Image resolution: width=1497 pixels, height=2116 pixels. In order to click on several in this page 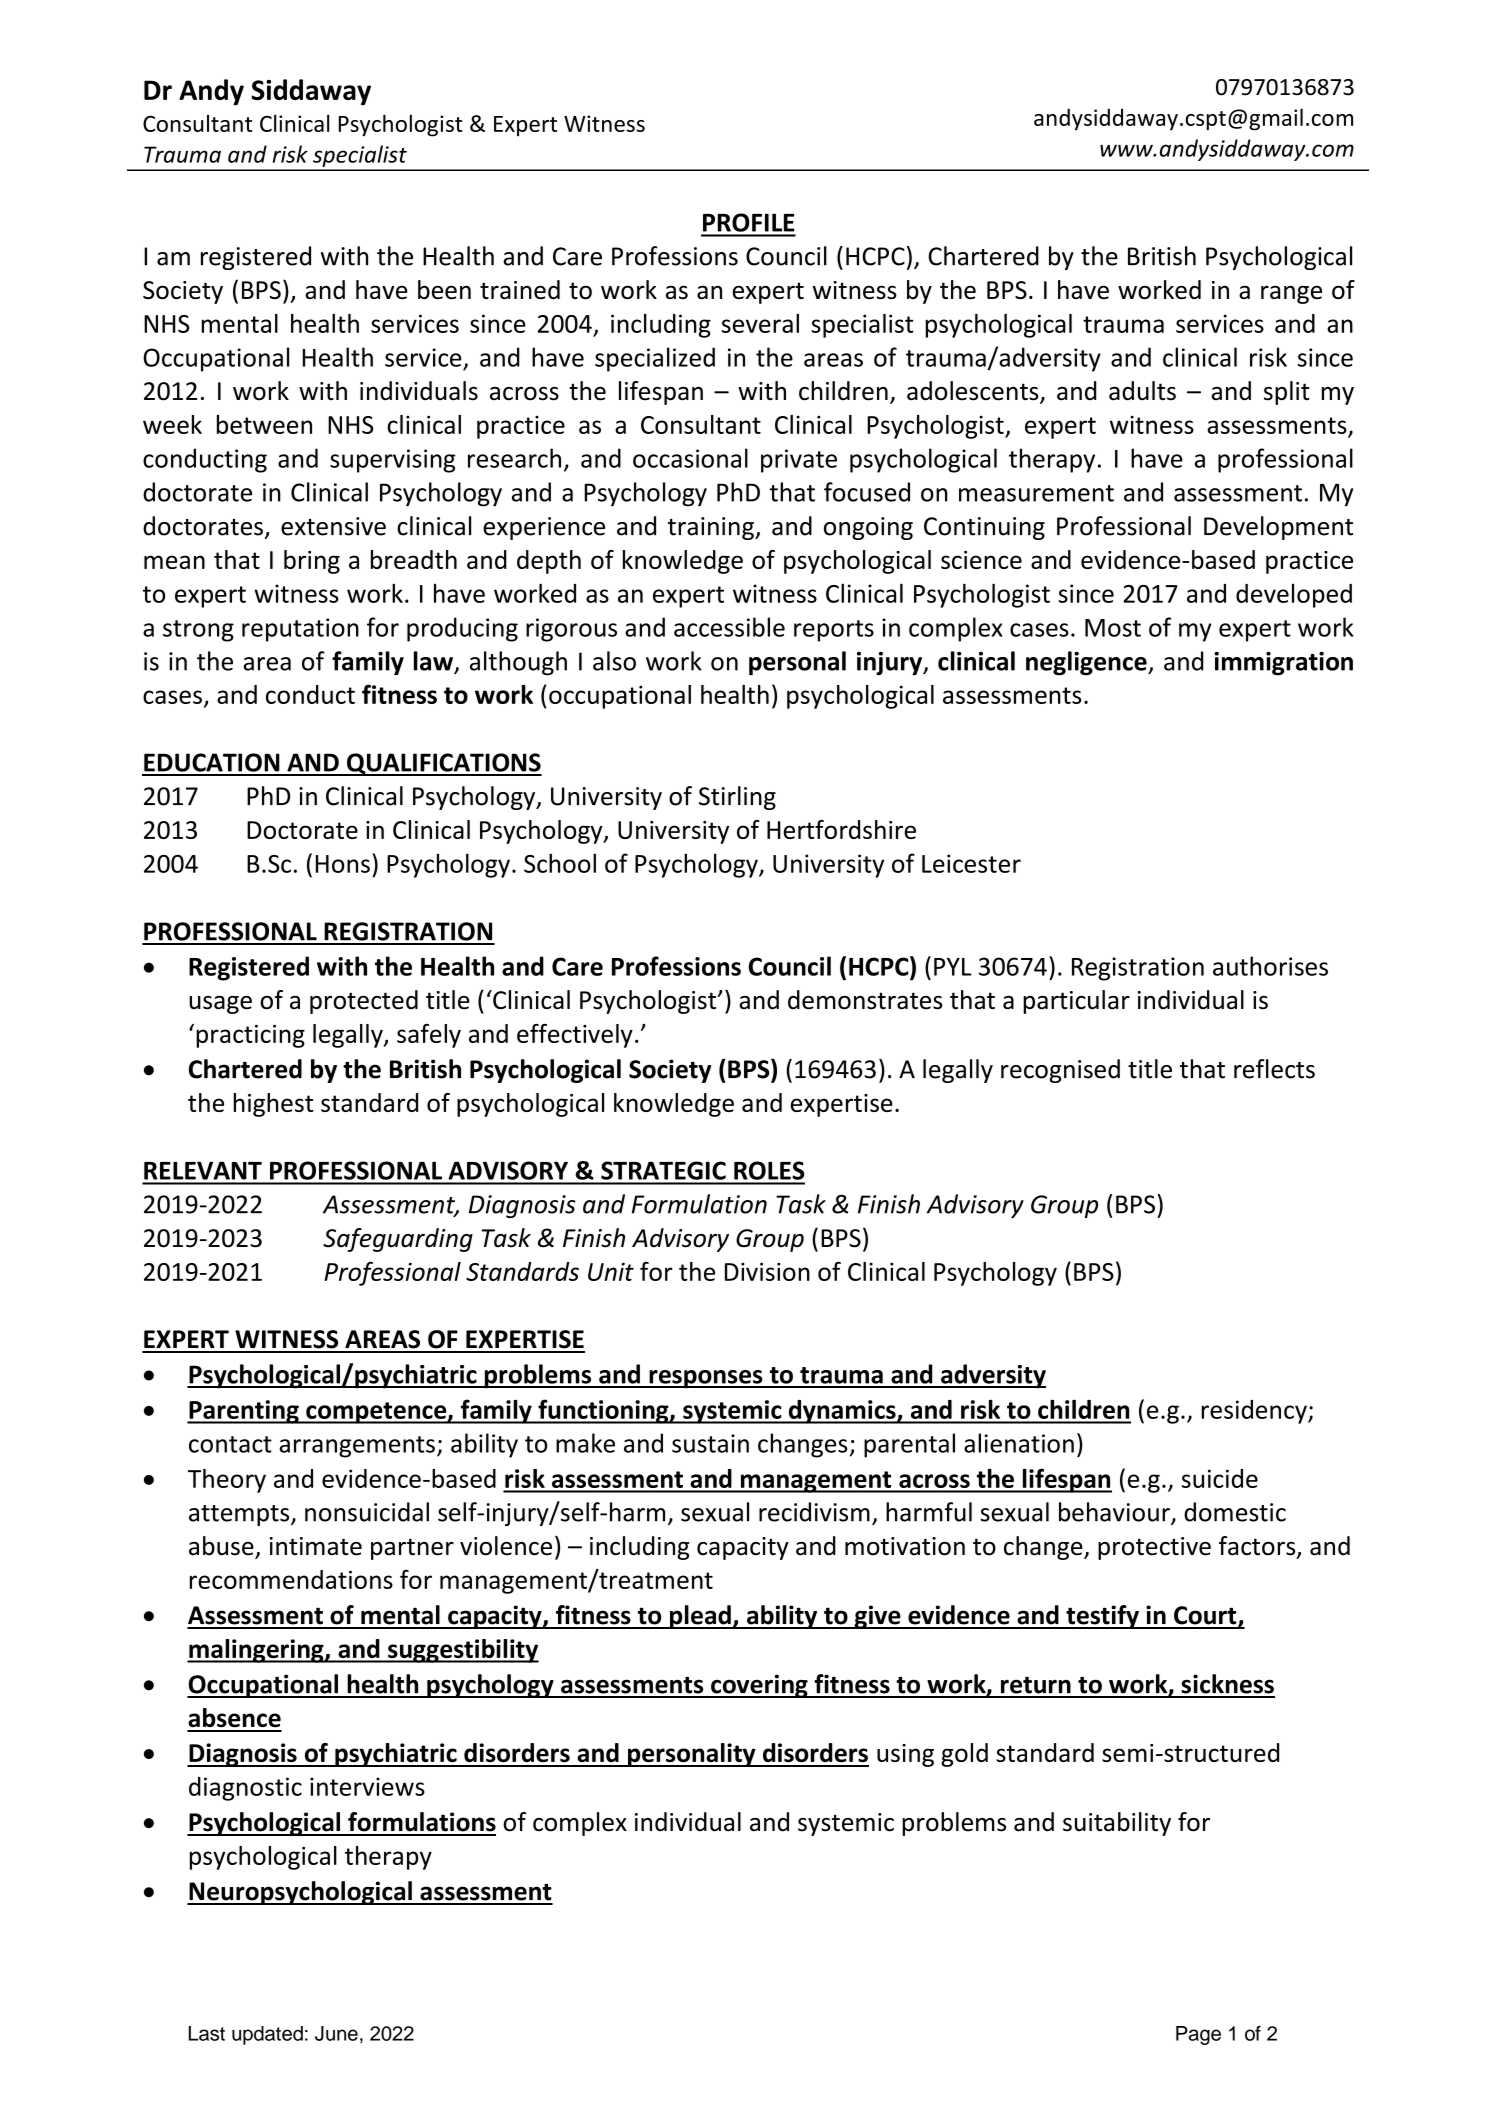, I will do `click(760, 323)`.
